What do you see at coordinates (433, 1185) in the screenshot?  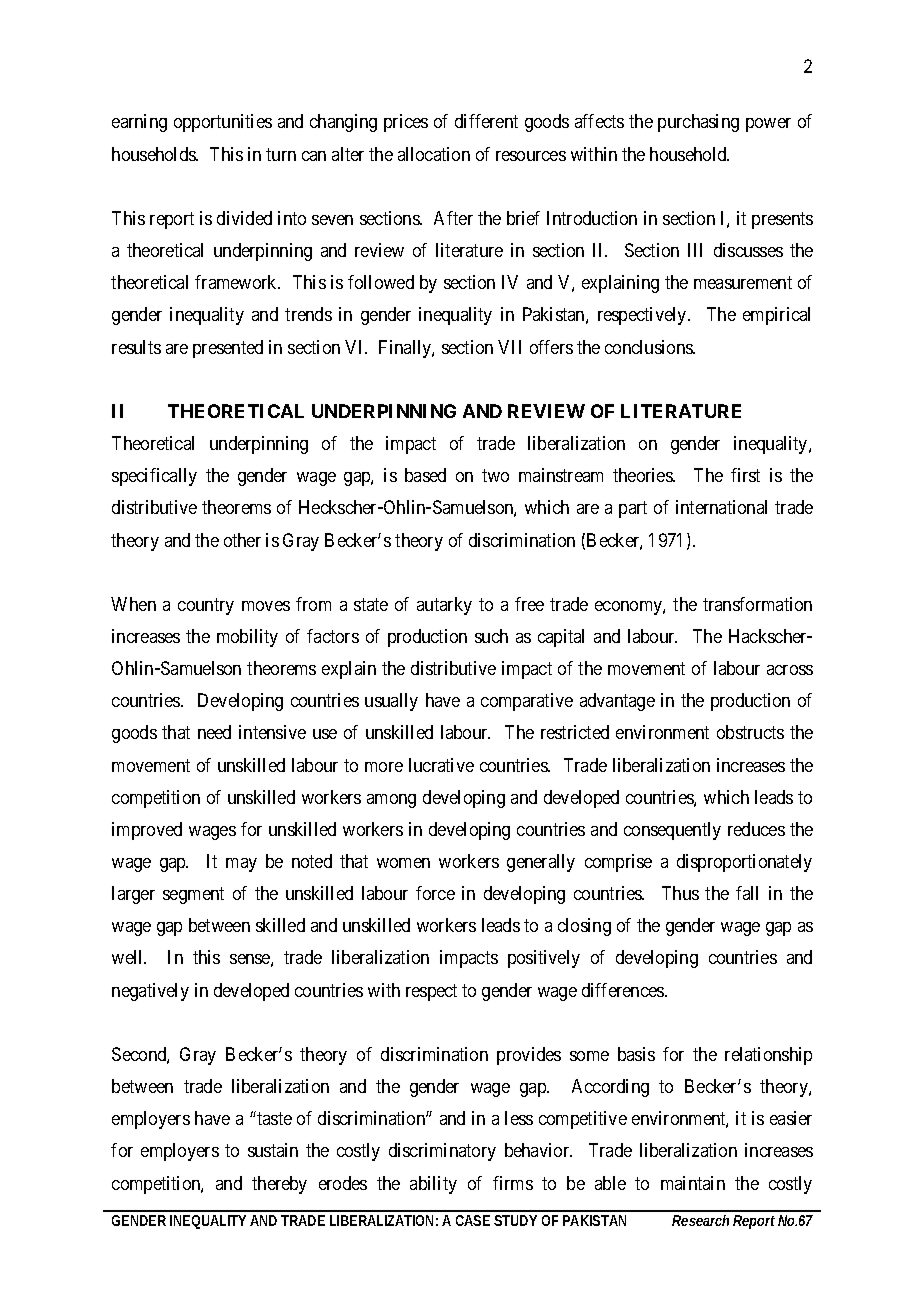 I see `ability` at bounding box center [433, 1185].
